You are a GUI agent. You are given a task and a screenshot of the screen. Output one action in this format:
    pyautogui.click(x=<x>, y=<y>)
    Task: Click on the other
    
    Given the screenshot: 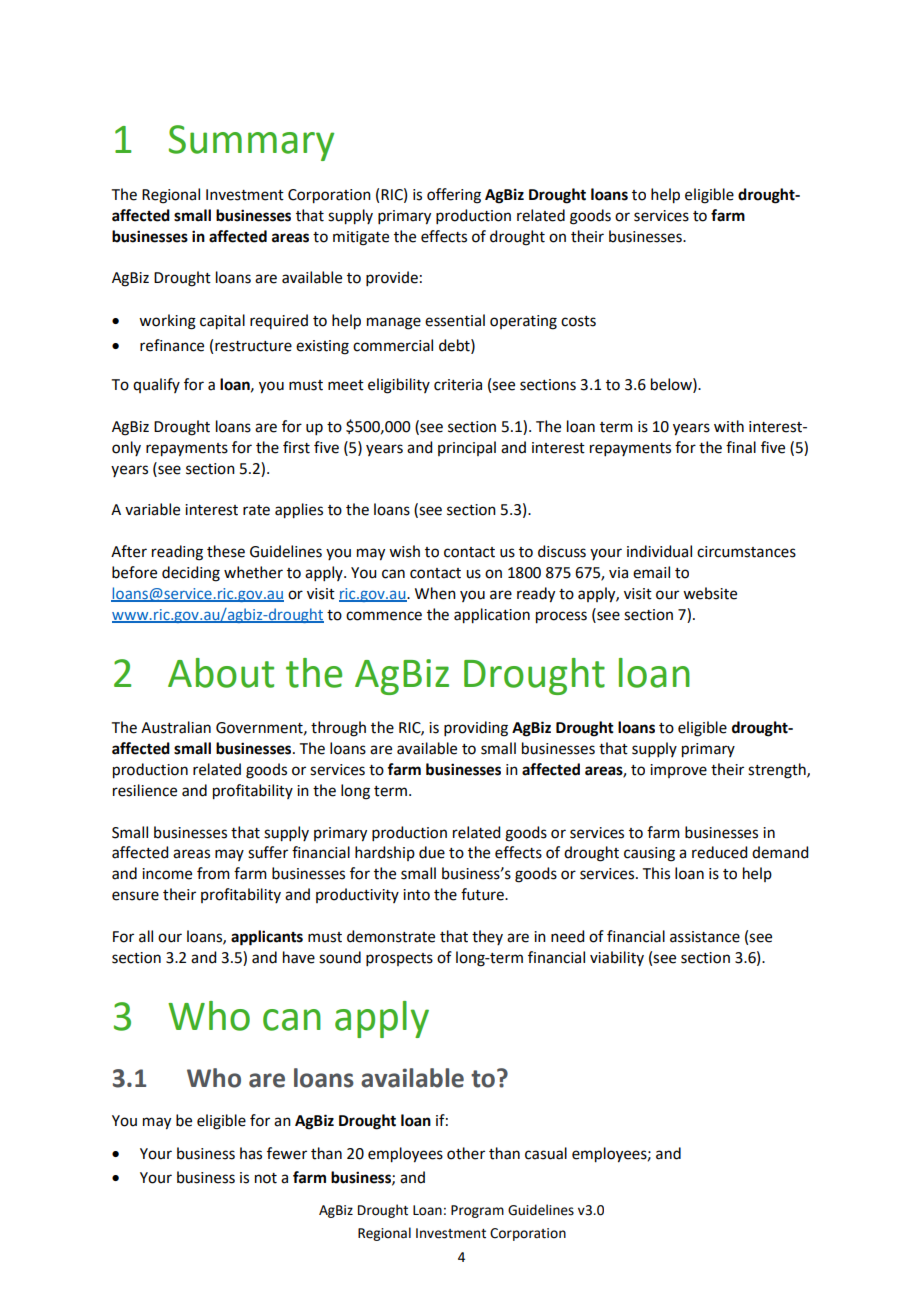 What is the action you would take?
    pyautogui.click(x=466, y=1153)
